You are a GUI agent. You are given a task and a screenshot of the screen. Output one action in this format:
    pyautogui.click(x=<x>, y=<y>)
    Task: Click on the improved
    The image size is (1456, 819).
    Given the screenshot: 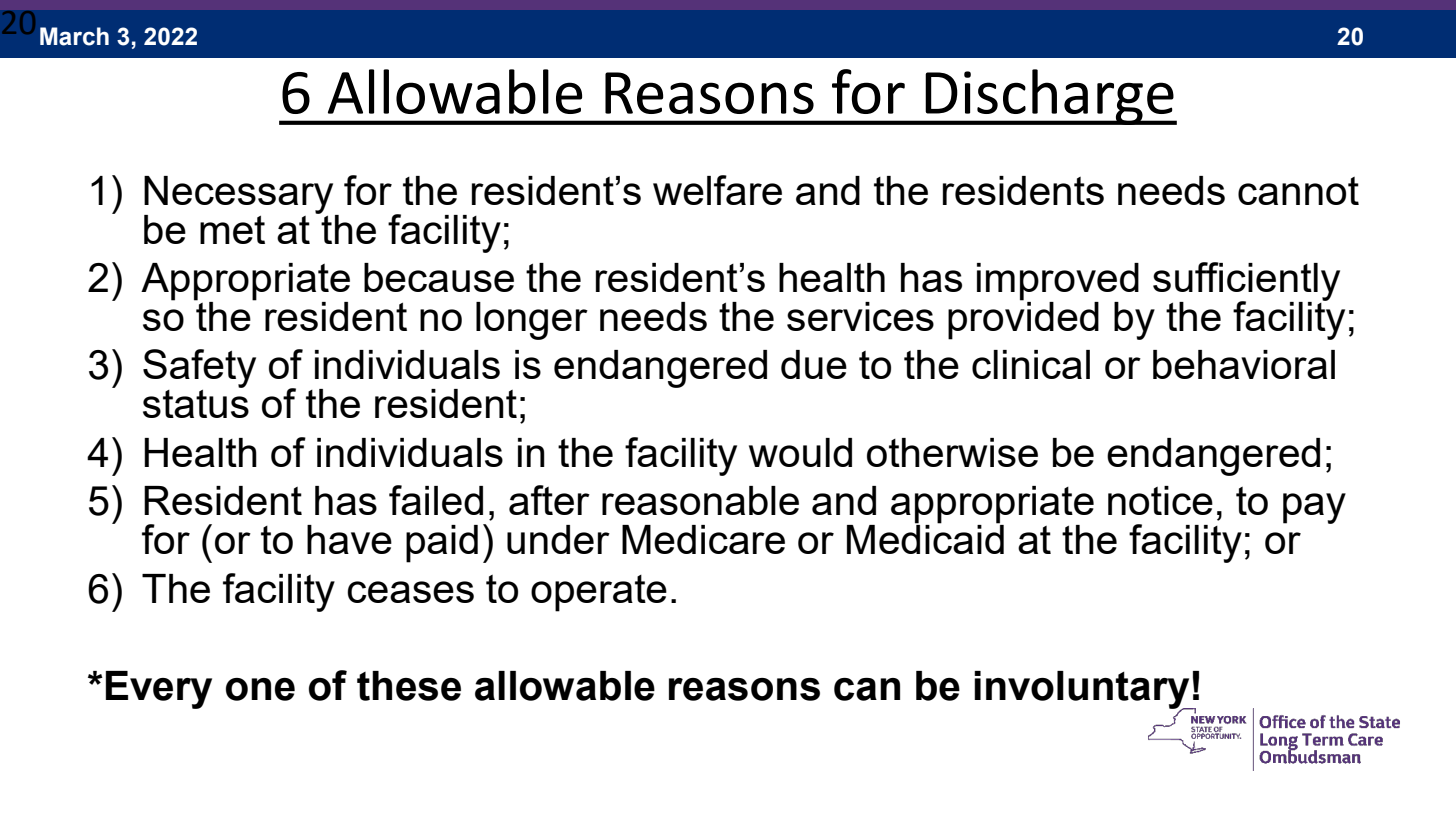 What is the action you would take?
    pyautogui.click(x=1058, y=283)
